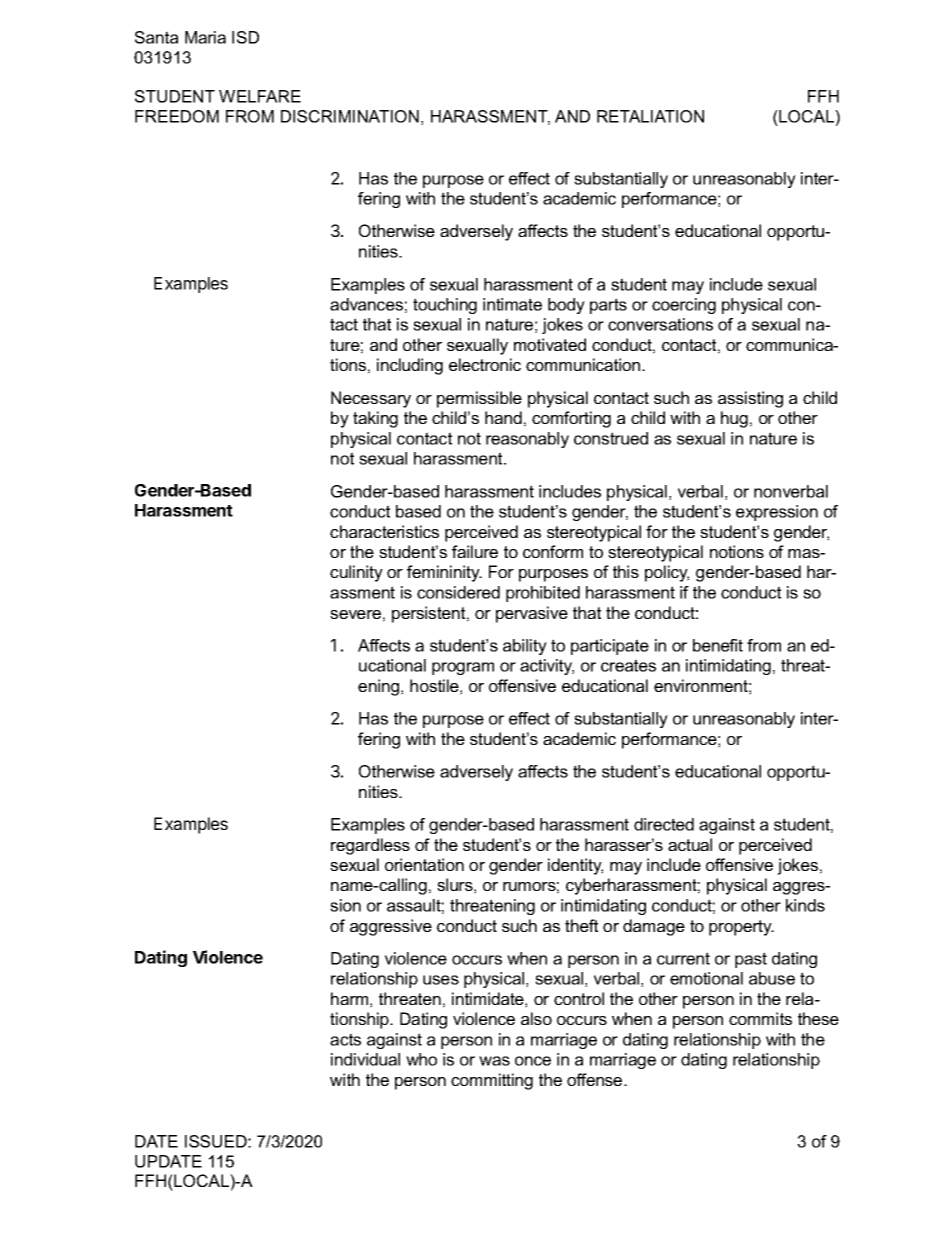 Image resolution: width=952 pixels, height=1233 pixels. What do you see at coordinates (375, 419) in the image?
I see `taking` at bounding box center [375, 419].
